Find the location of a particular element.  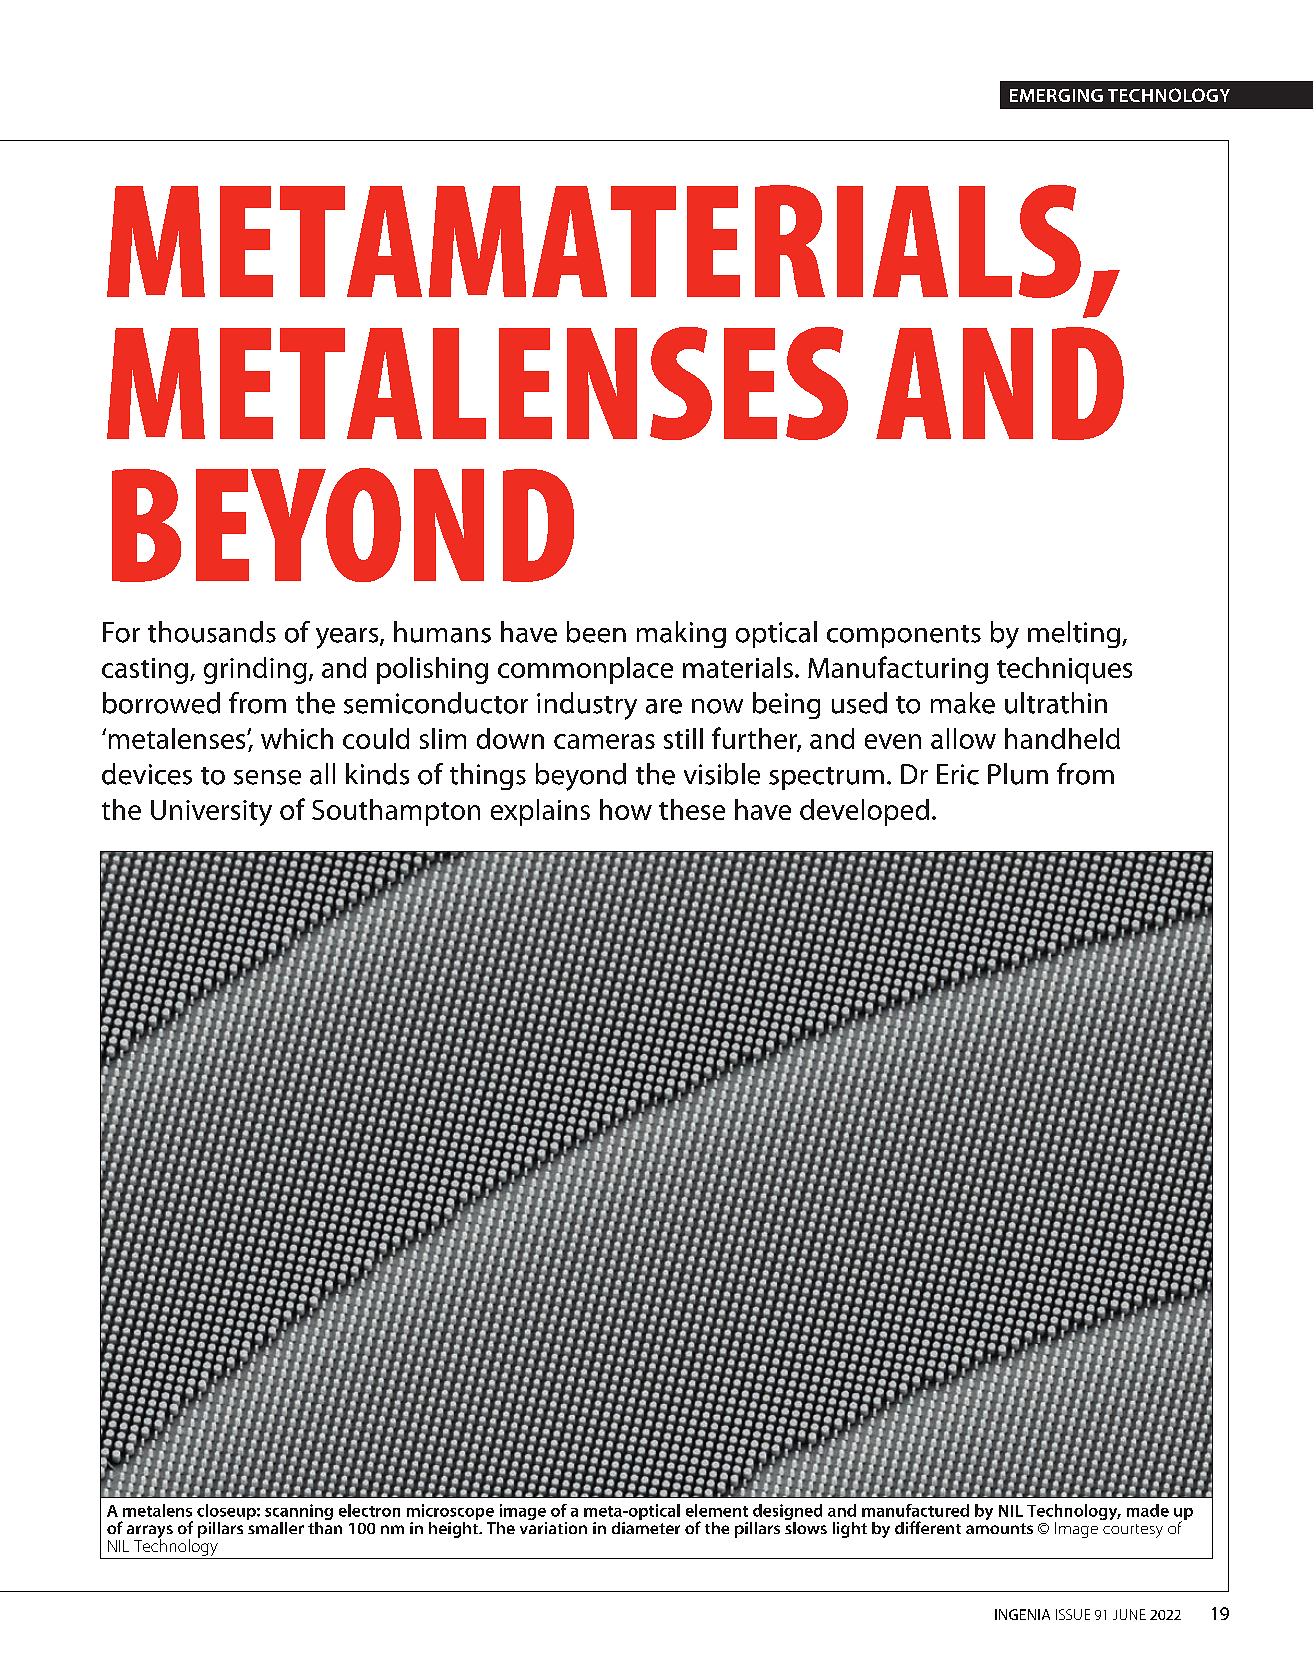

been is located at coordinates (596, 632).
